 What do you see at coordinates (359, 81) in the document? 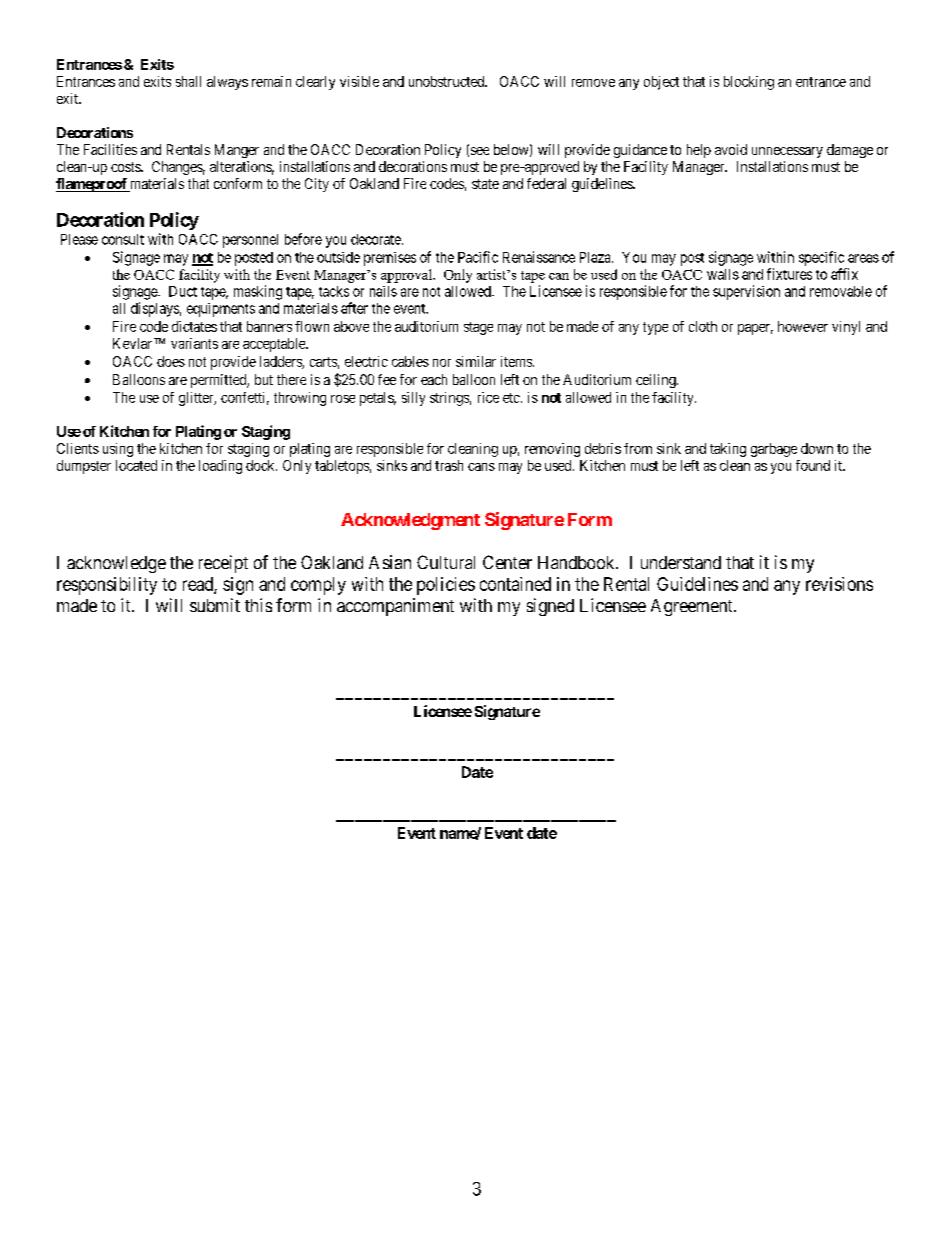
I see `visible` at bounding box center [359, 81].
